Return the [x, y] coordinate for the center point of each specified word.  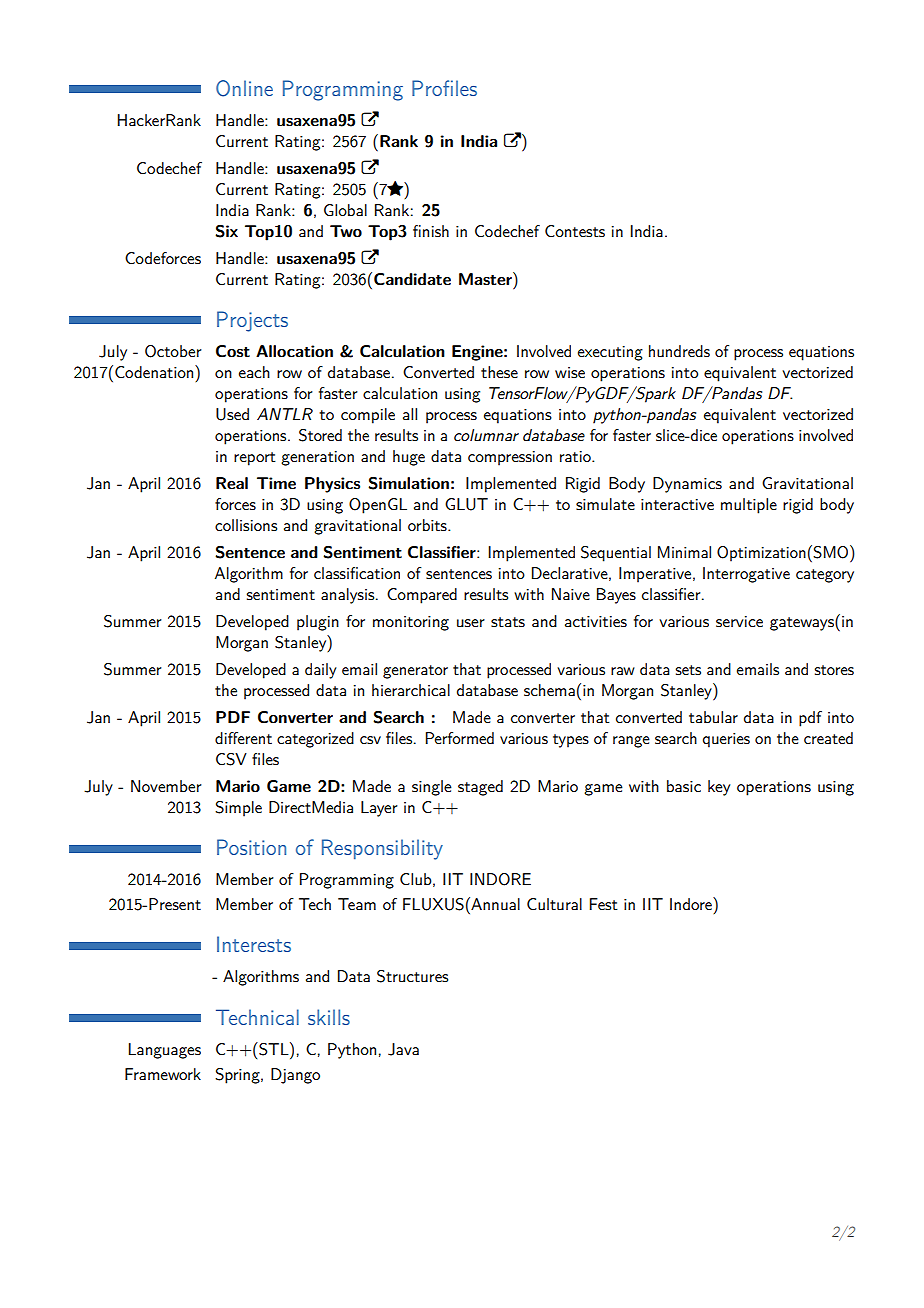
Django [295, 1076]
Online [244, 88]
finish [431, 231]
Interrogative [746, 575]
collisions [246, 525]
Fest [604, 904]
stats [508, 622]
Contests [575, 231]
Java [403, 1049]
